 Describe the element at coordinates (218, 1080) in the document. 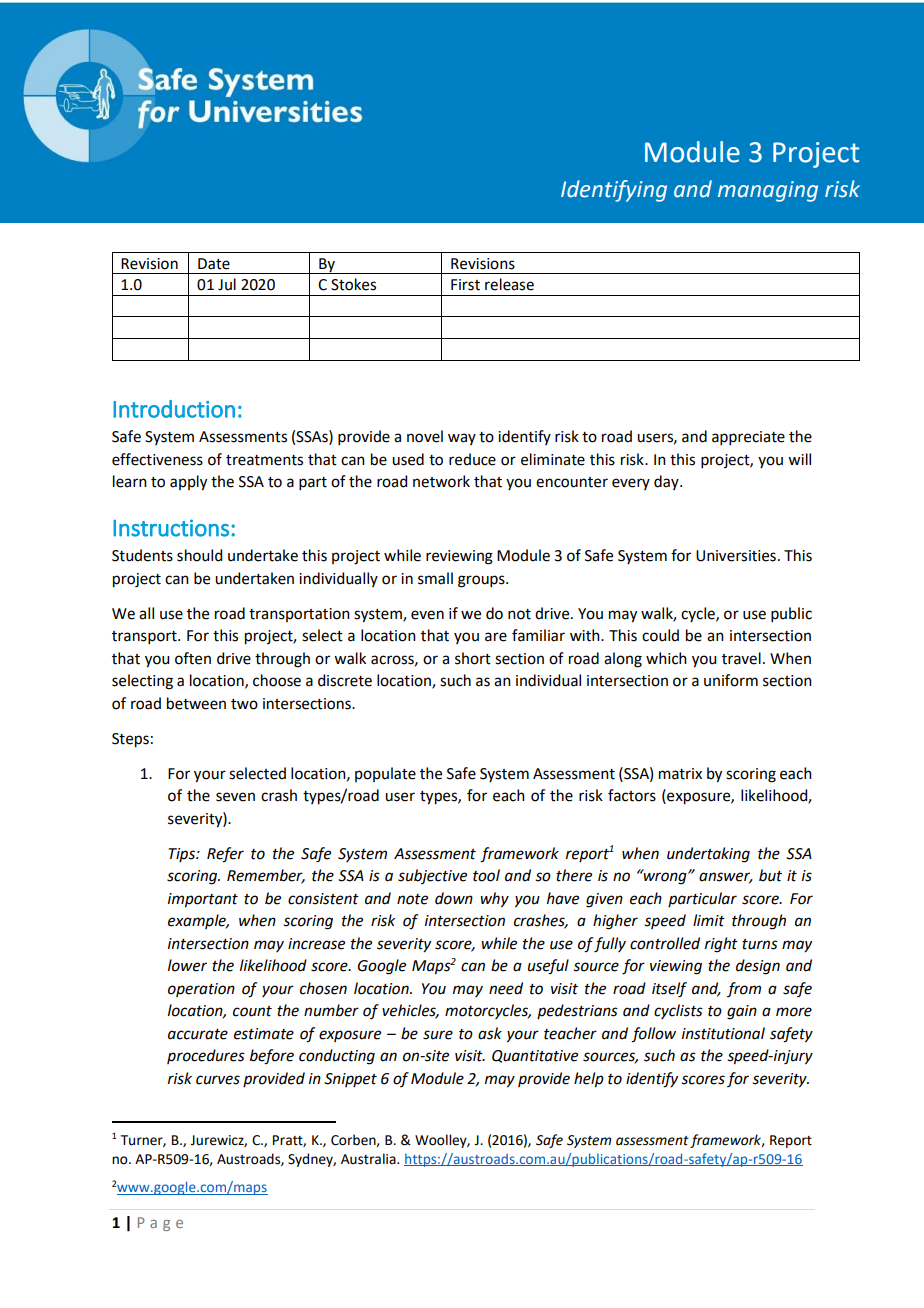

I see `curves` at that location.
